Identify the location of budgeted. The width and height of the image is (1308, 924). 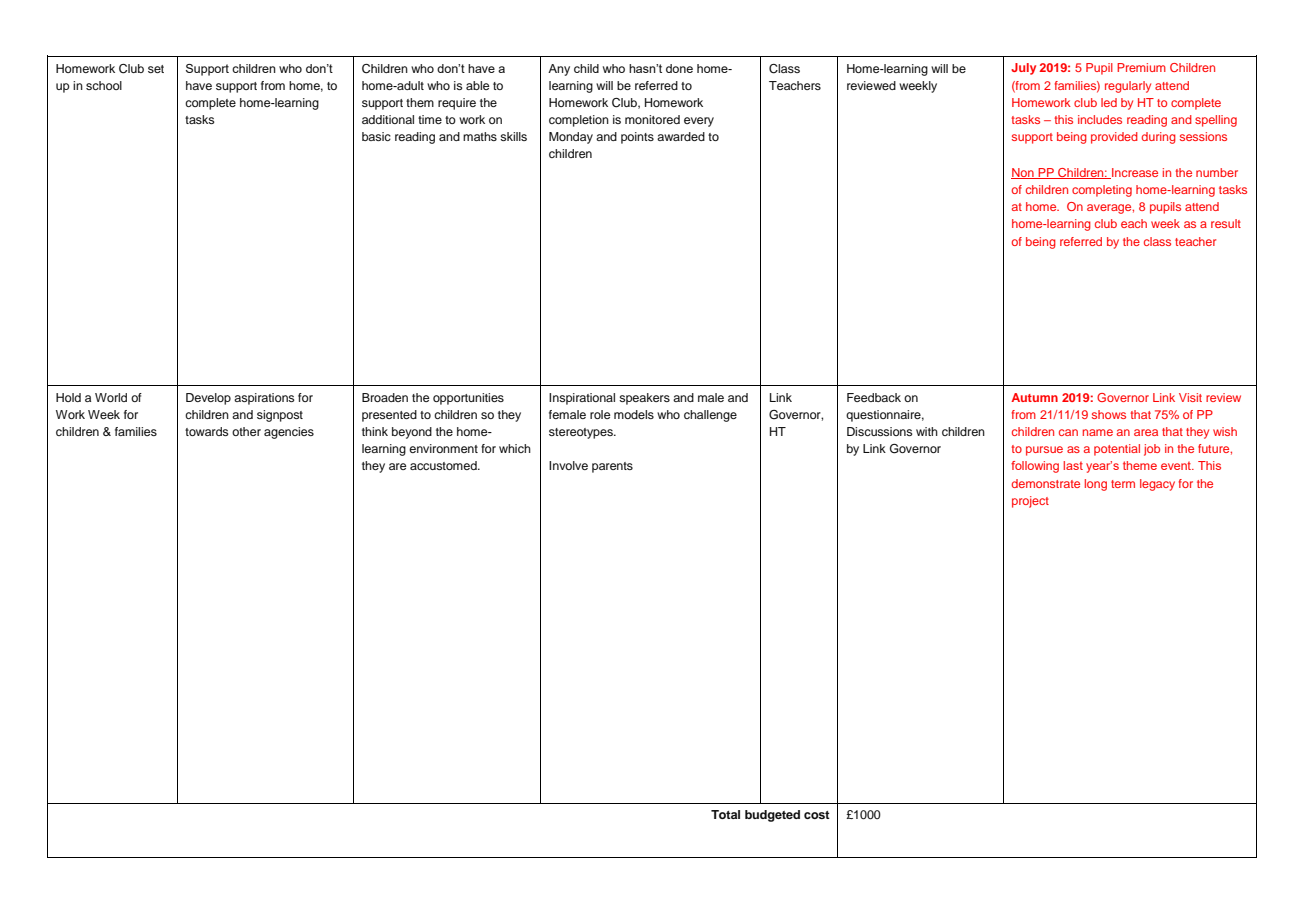
(772, 816).
